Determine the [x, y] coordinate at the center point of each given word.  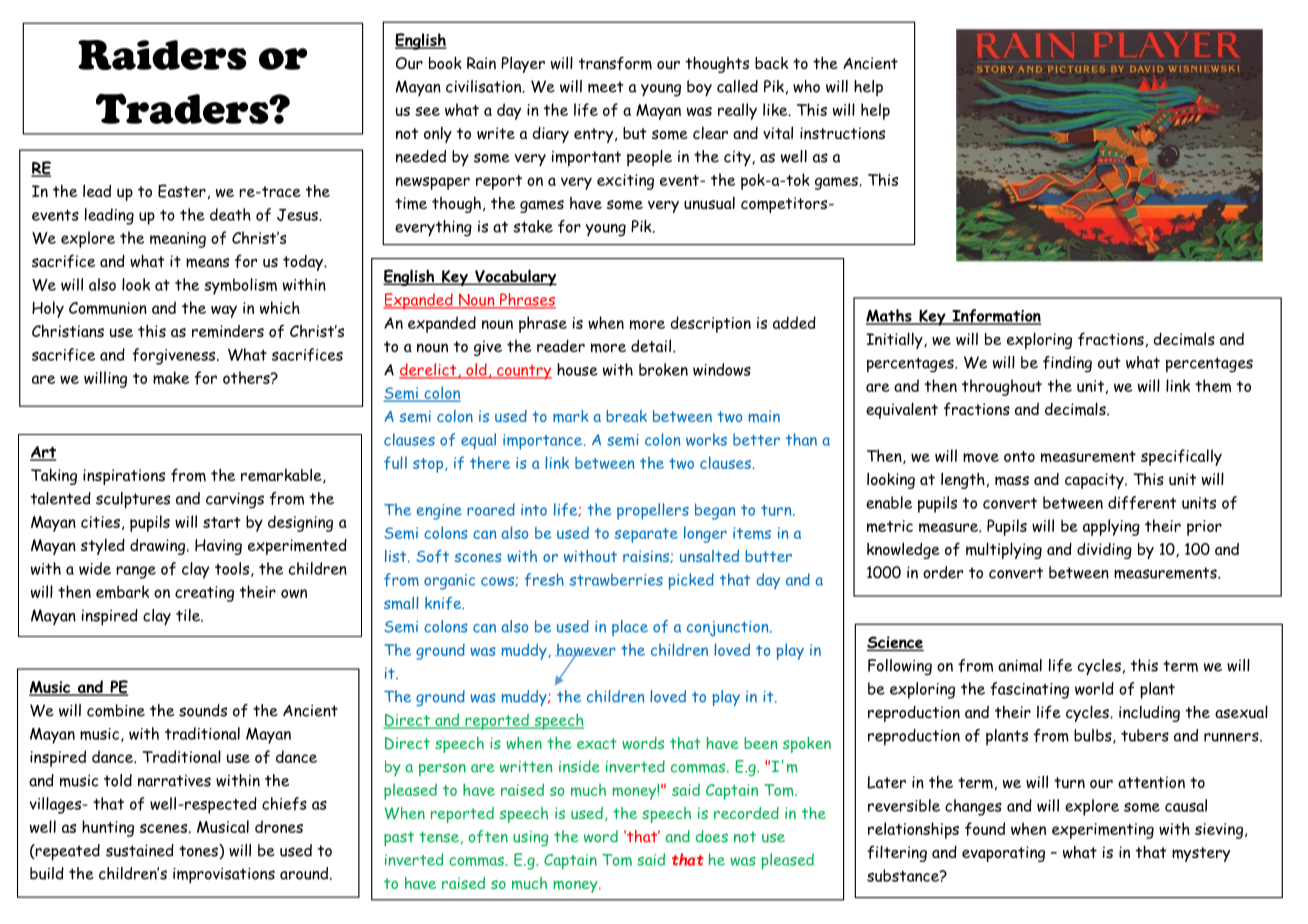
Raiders [162, 55]
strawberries [616, 580]
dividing [1104, 551]
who [806, 86]
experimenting [1103, 831]
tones [199, 851]
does [712, 836]
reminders [228, 331]
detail [651, 345]
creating [204, 594]
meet [606, 87]
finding [1067, 364]
